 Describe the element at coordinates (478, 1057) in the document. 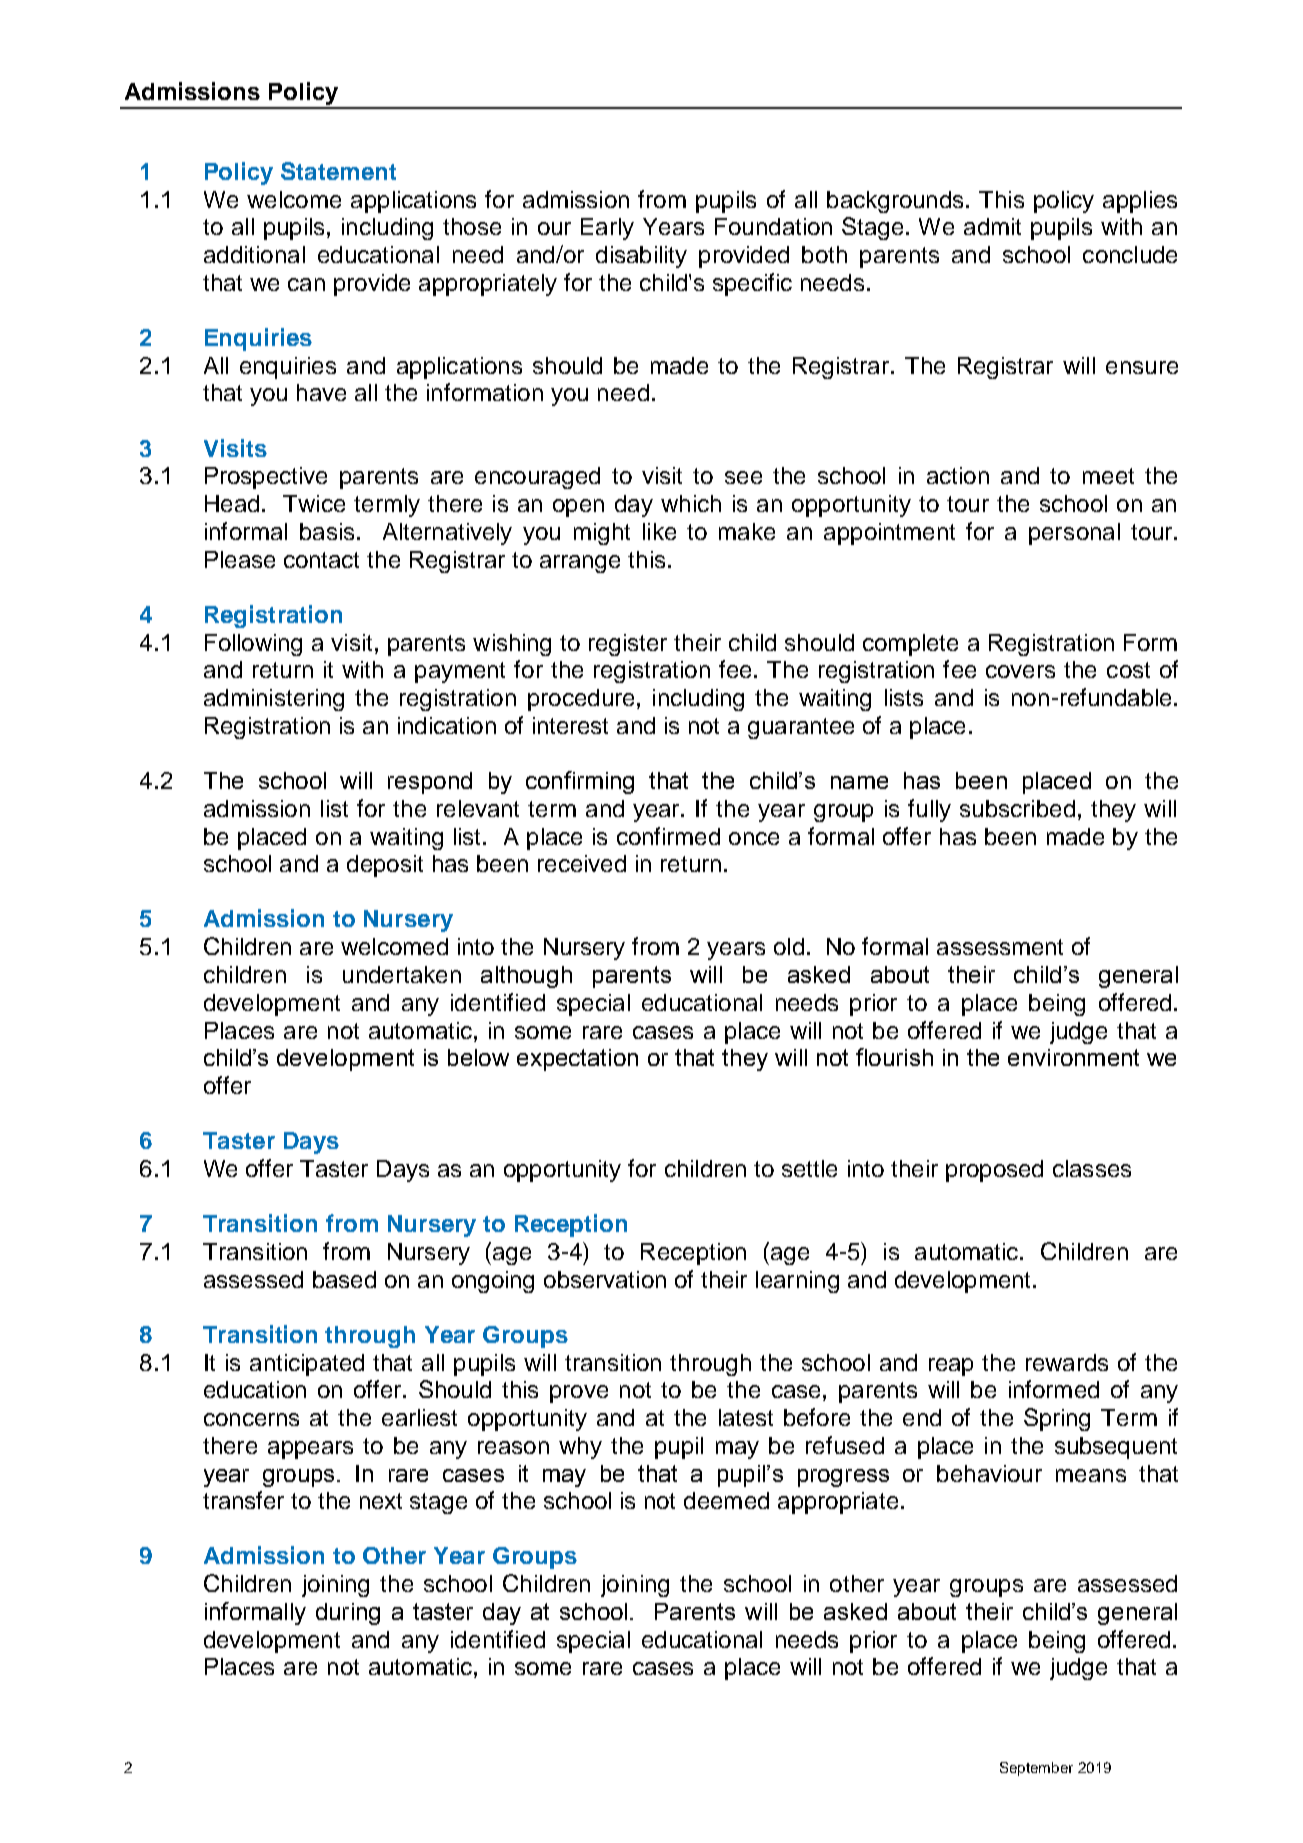

I see `below` at that location.
